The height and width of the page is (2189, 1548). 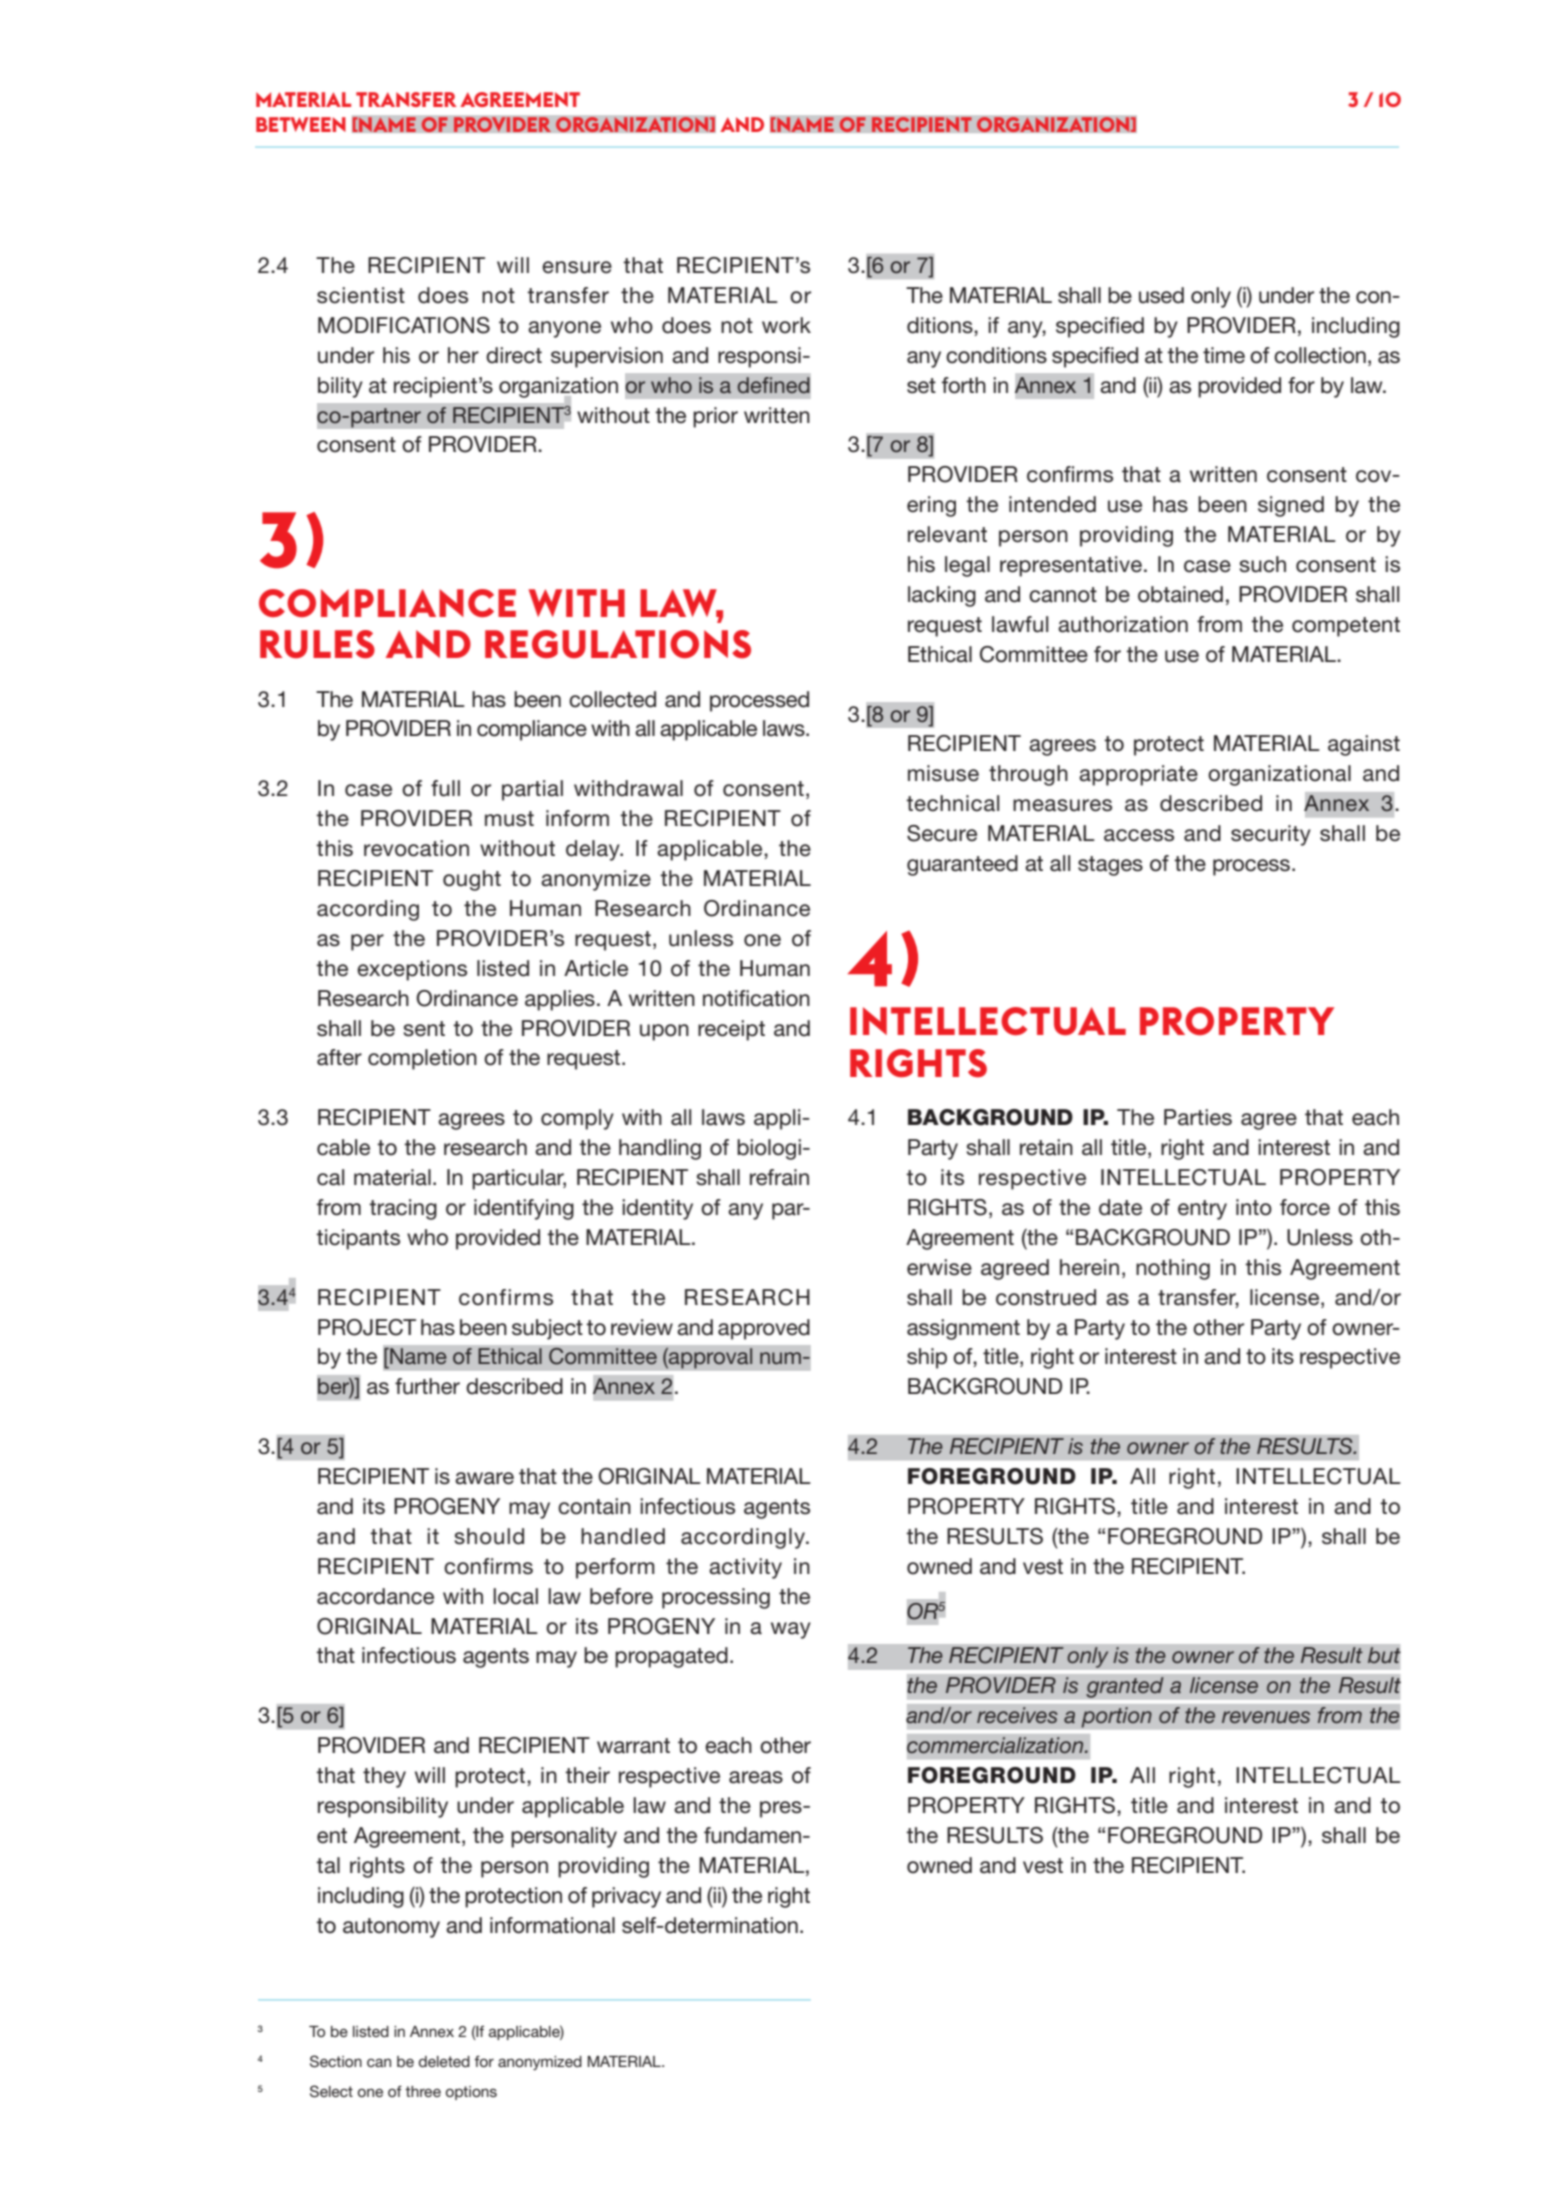 I want to click on used, so click(x=1161, y=295).
